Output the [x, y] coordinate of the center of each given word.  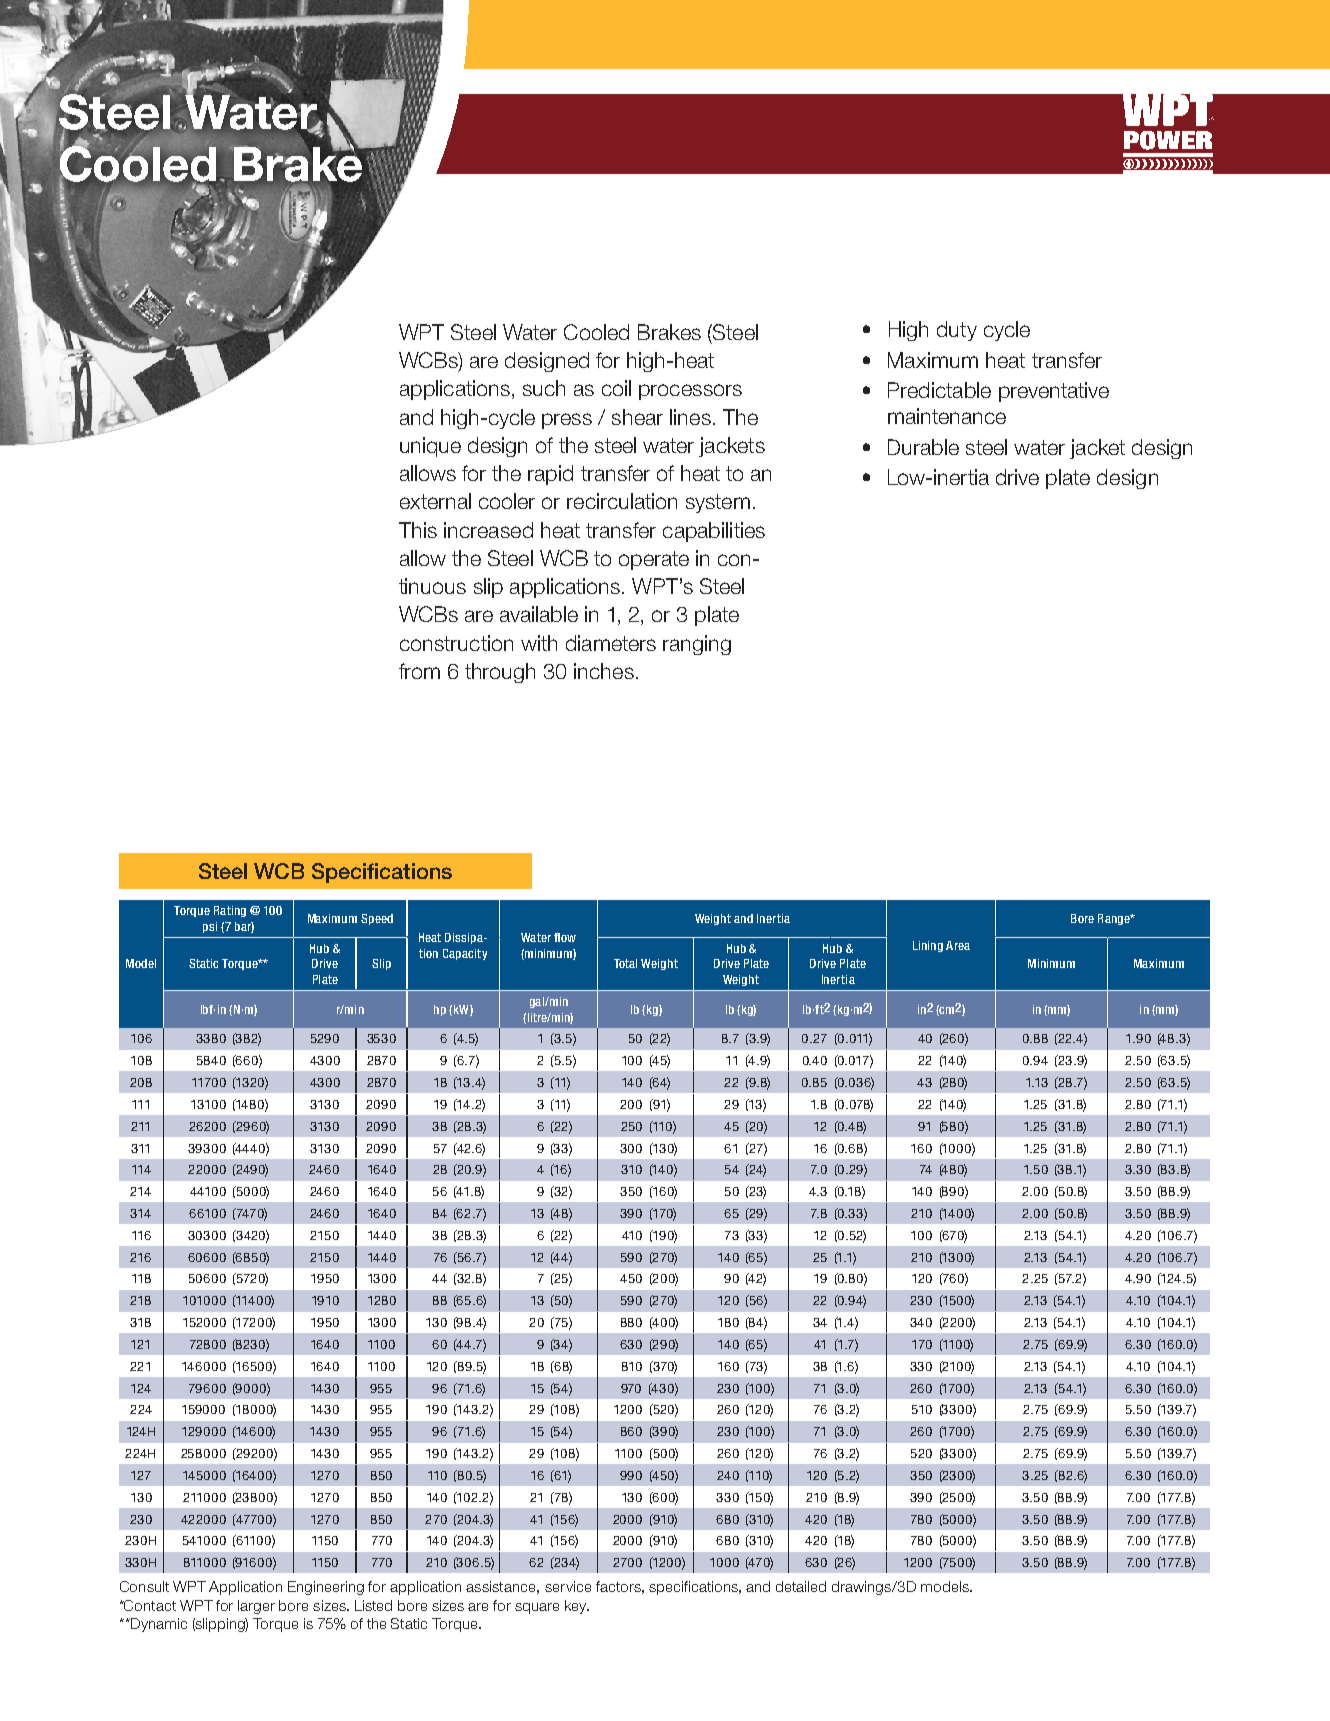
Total [625, 963]
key [577, 1607]
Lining [928, 946]
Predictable [939, 390]
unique [430, 447]
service [568, 1586]
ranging [697, 645]
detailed [801, 1586]
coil [616, 388]
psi [210, 927]
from [419, 671]
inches [604, 671]
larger [256, 1607]
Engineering [326, 1588]
